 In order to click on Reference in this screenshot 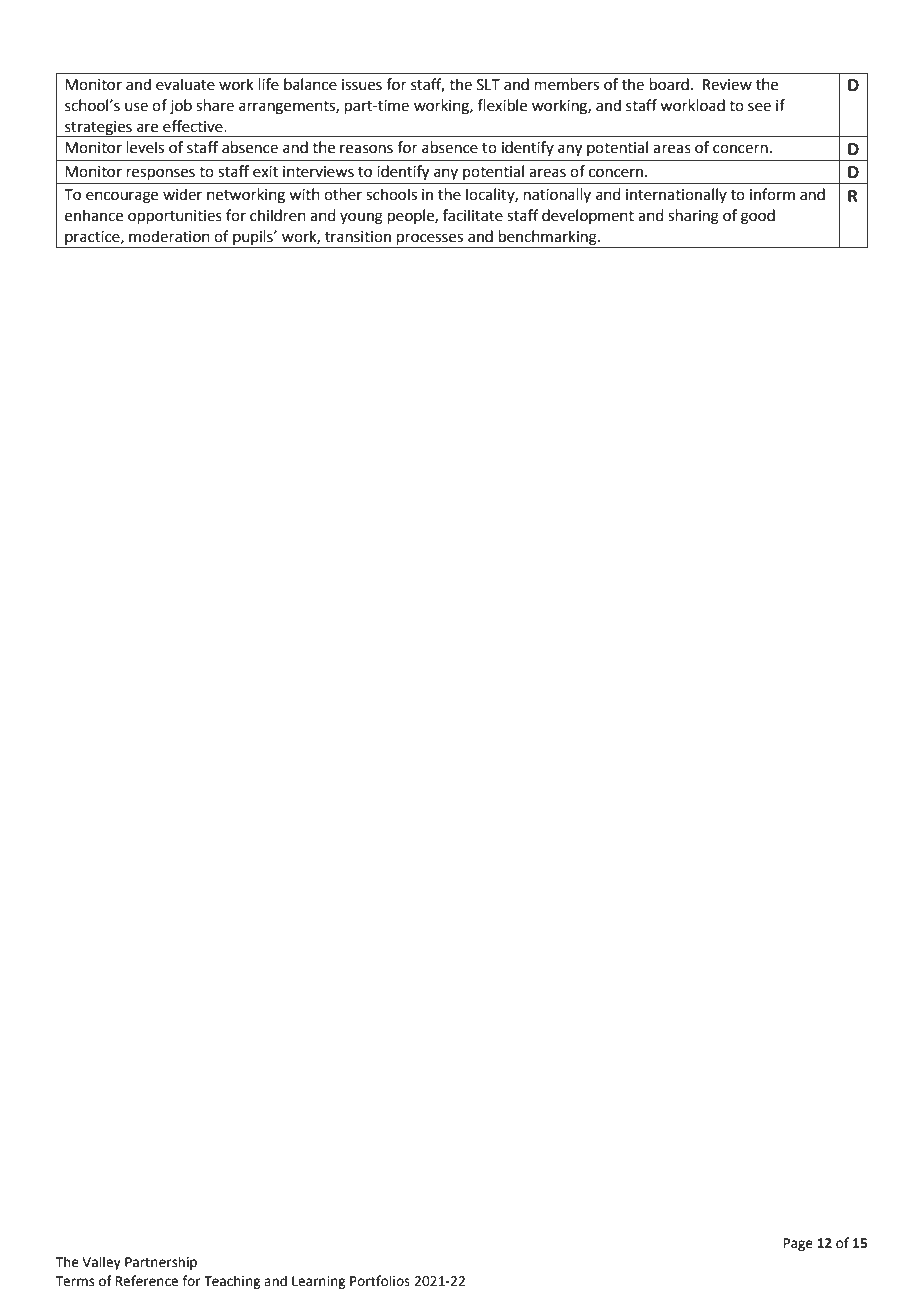, I will do `click(147, 1281)`.
